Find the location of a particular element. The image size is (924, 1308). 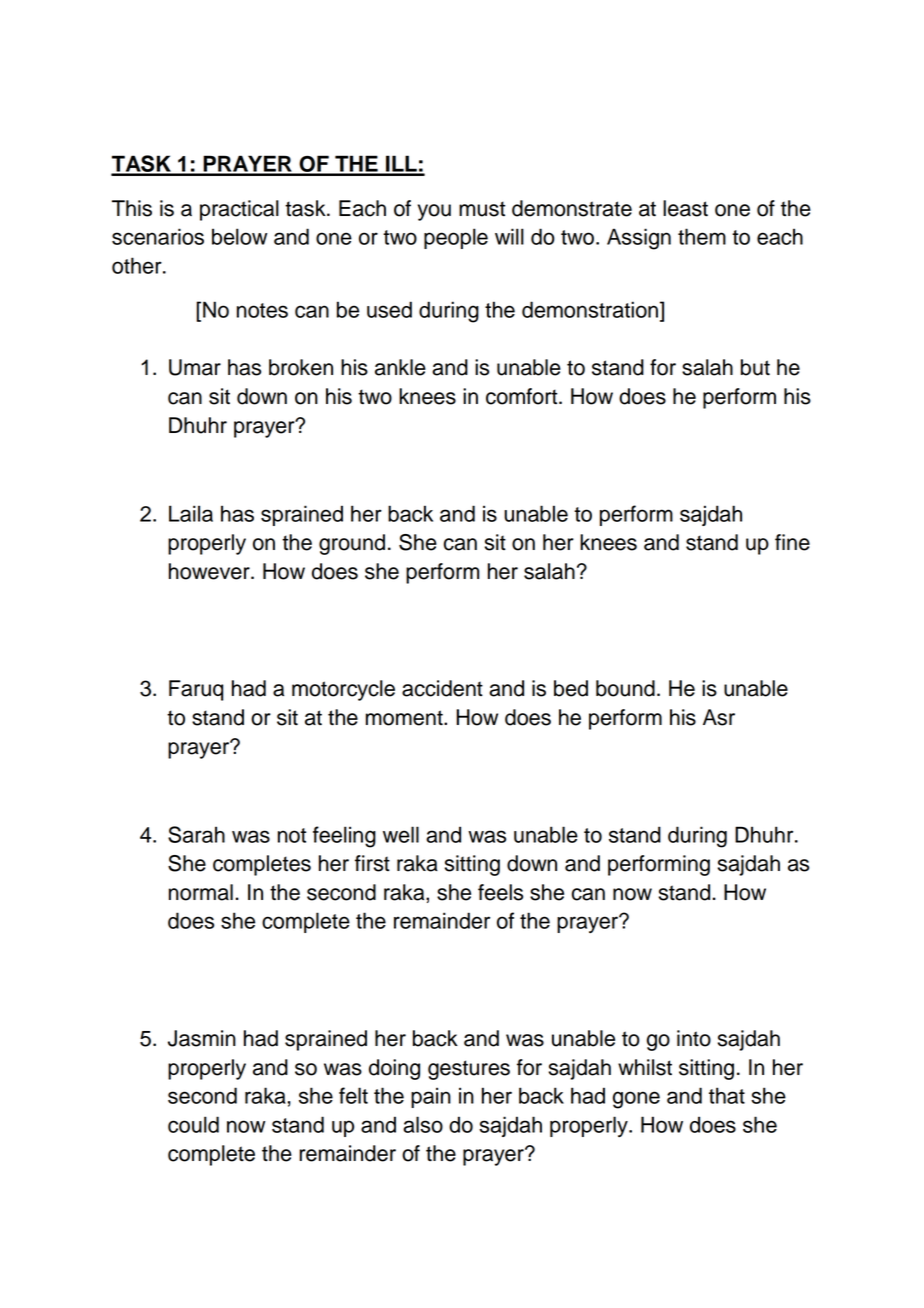

pain is located at coordinates (431, 1097).
